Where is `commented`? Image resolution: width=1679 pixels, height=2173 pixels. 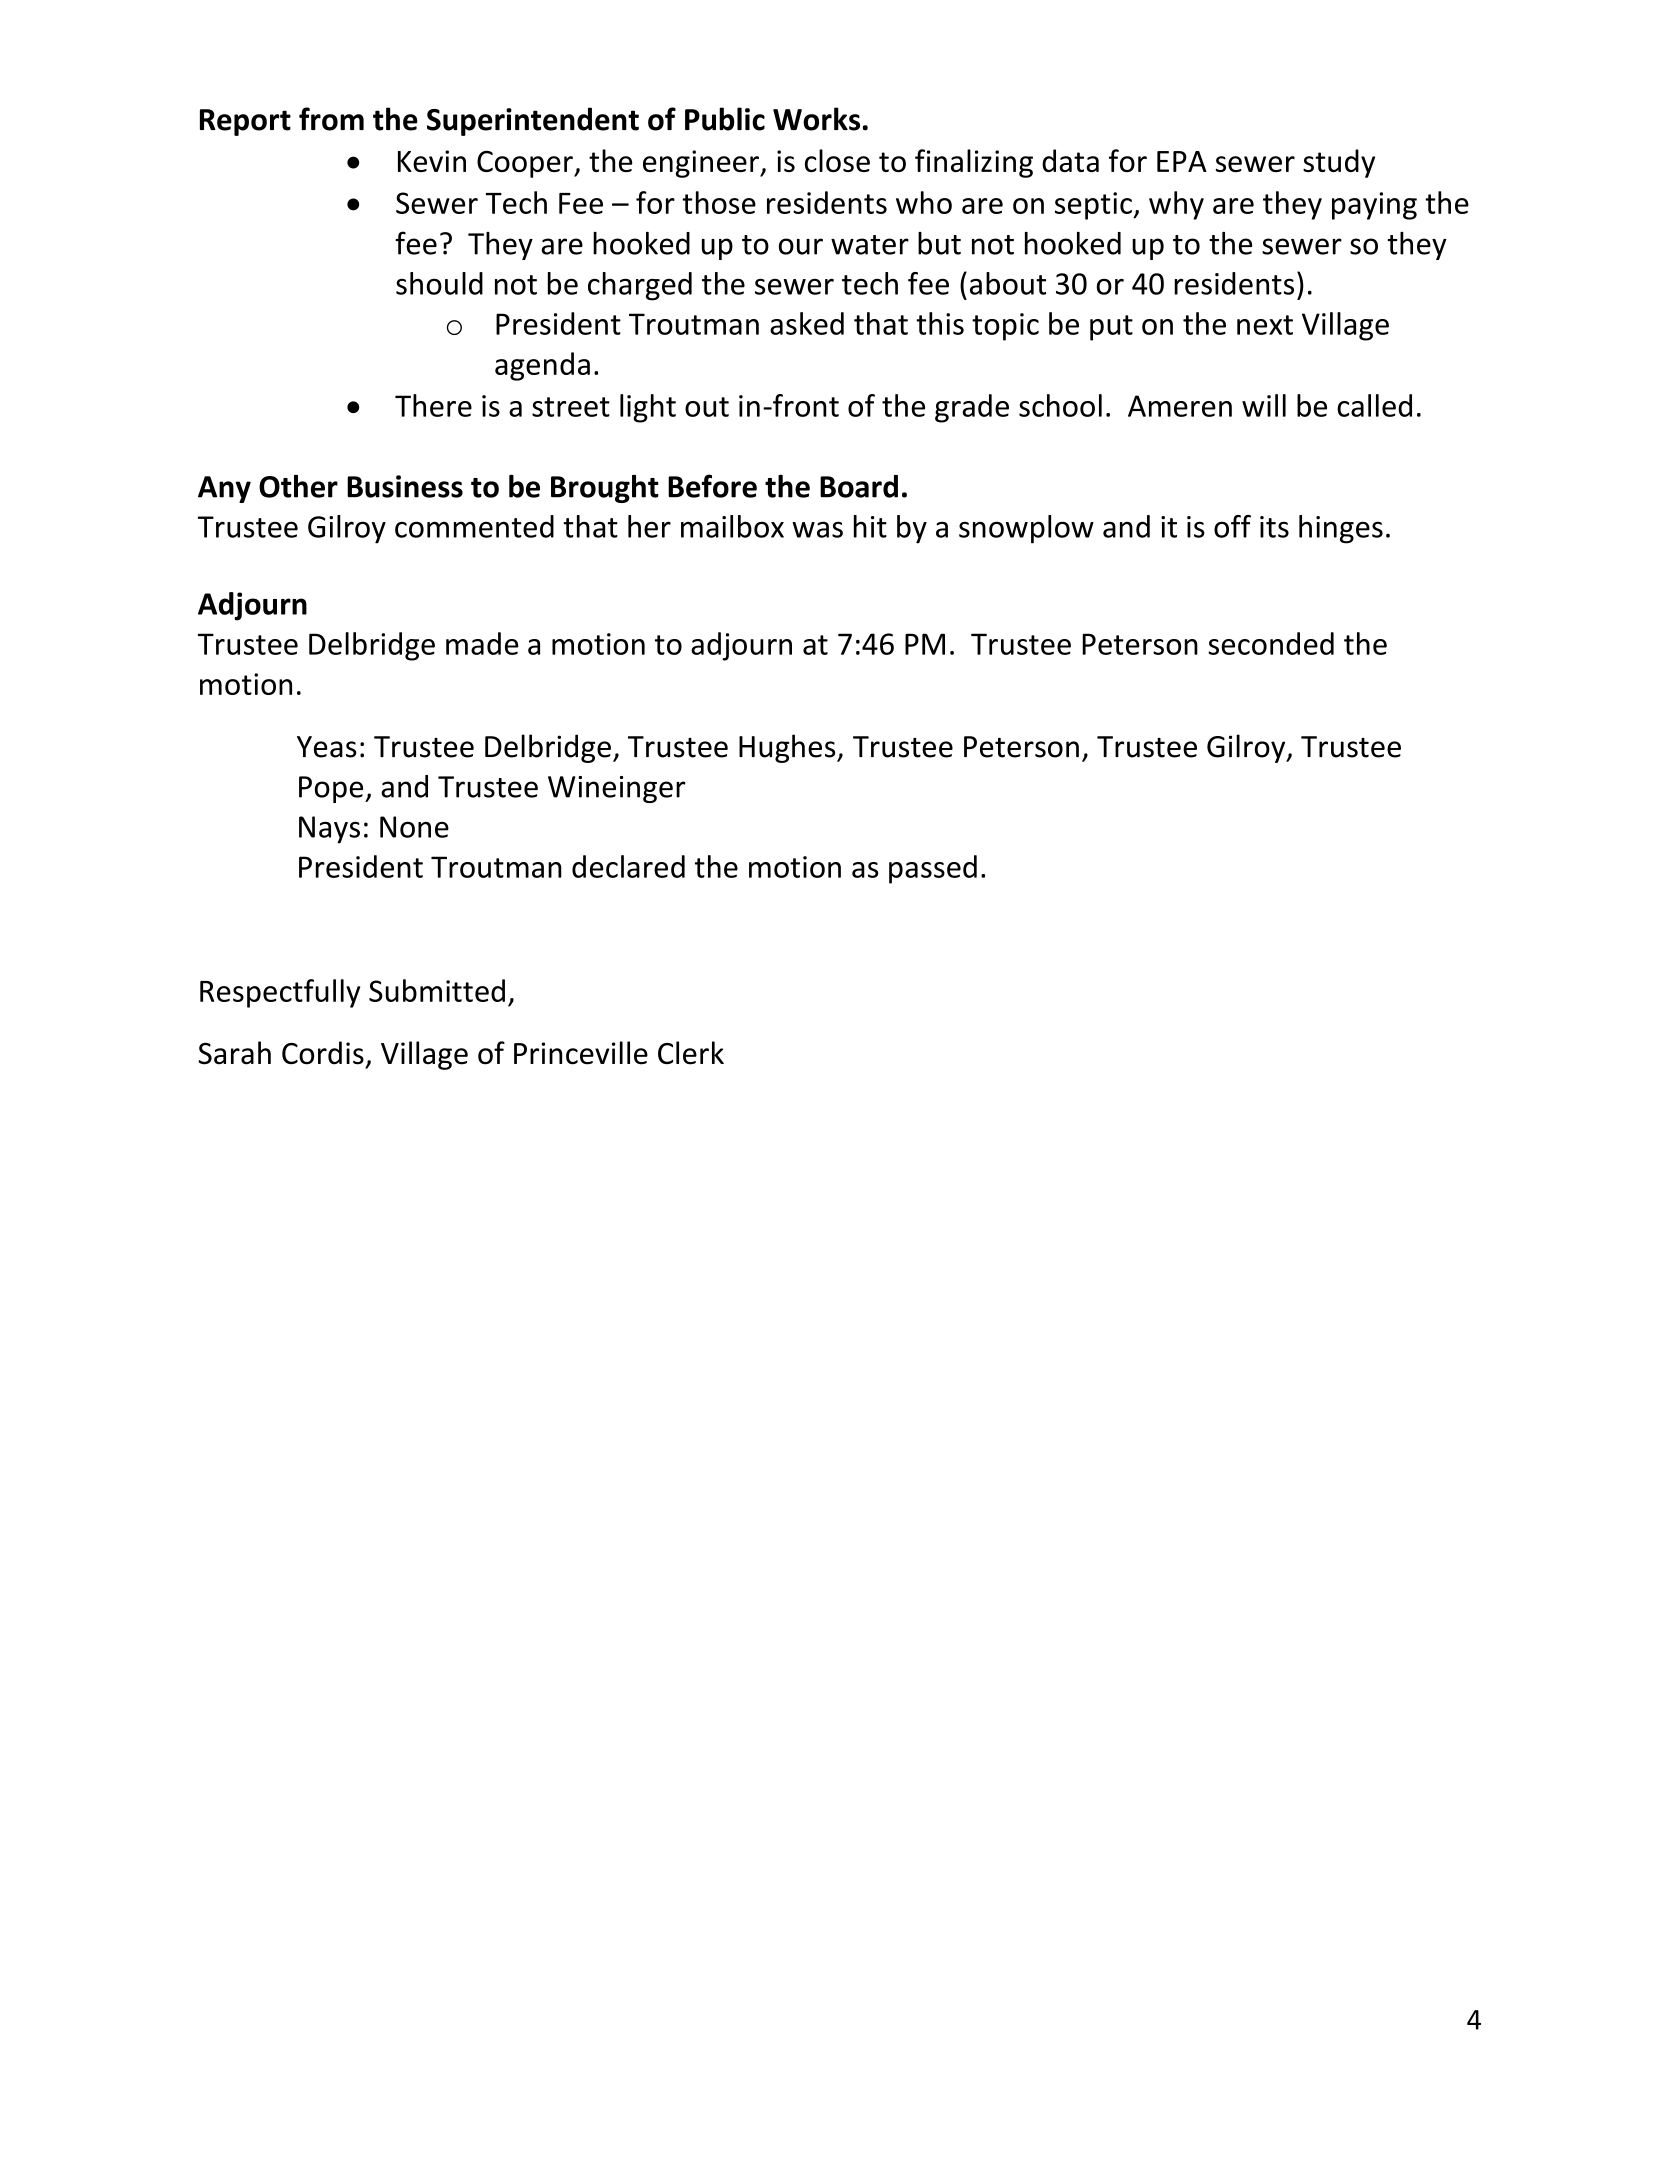
commented is located at coordinates (474, 526).
